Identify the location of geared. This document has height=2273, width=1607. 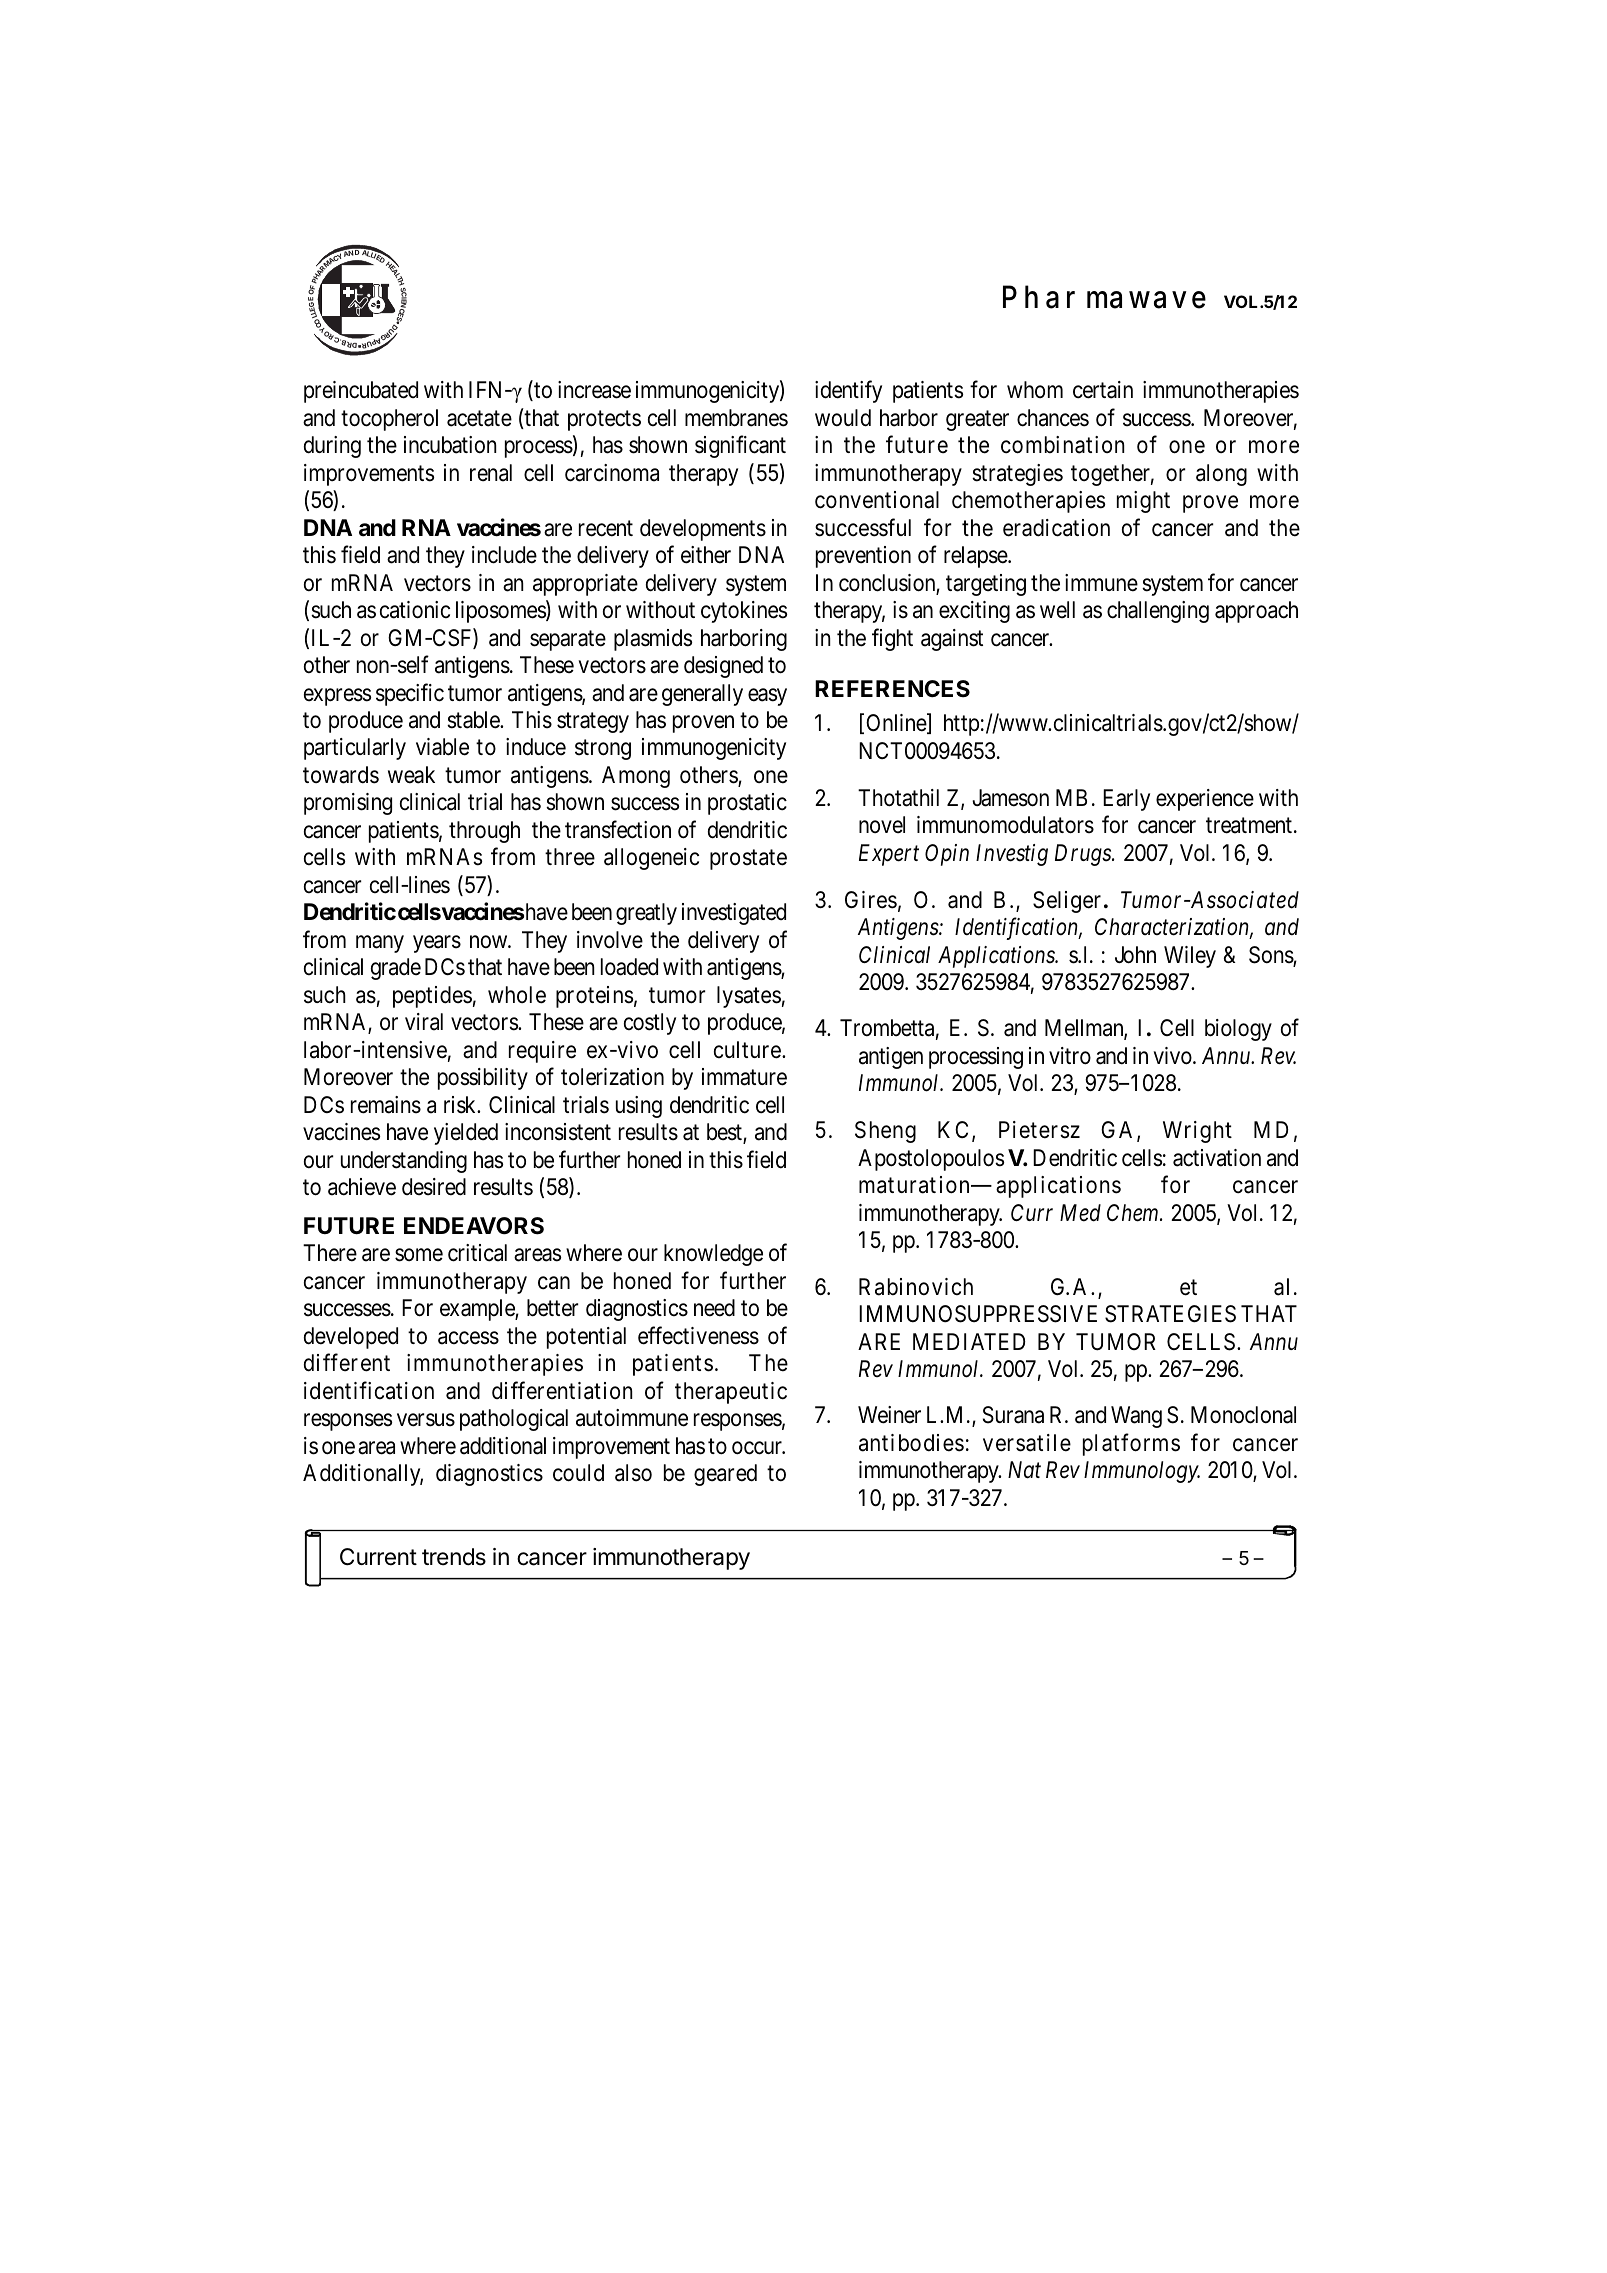
(725, 1475).
